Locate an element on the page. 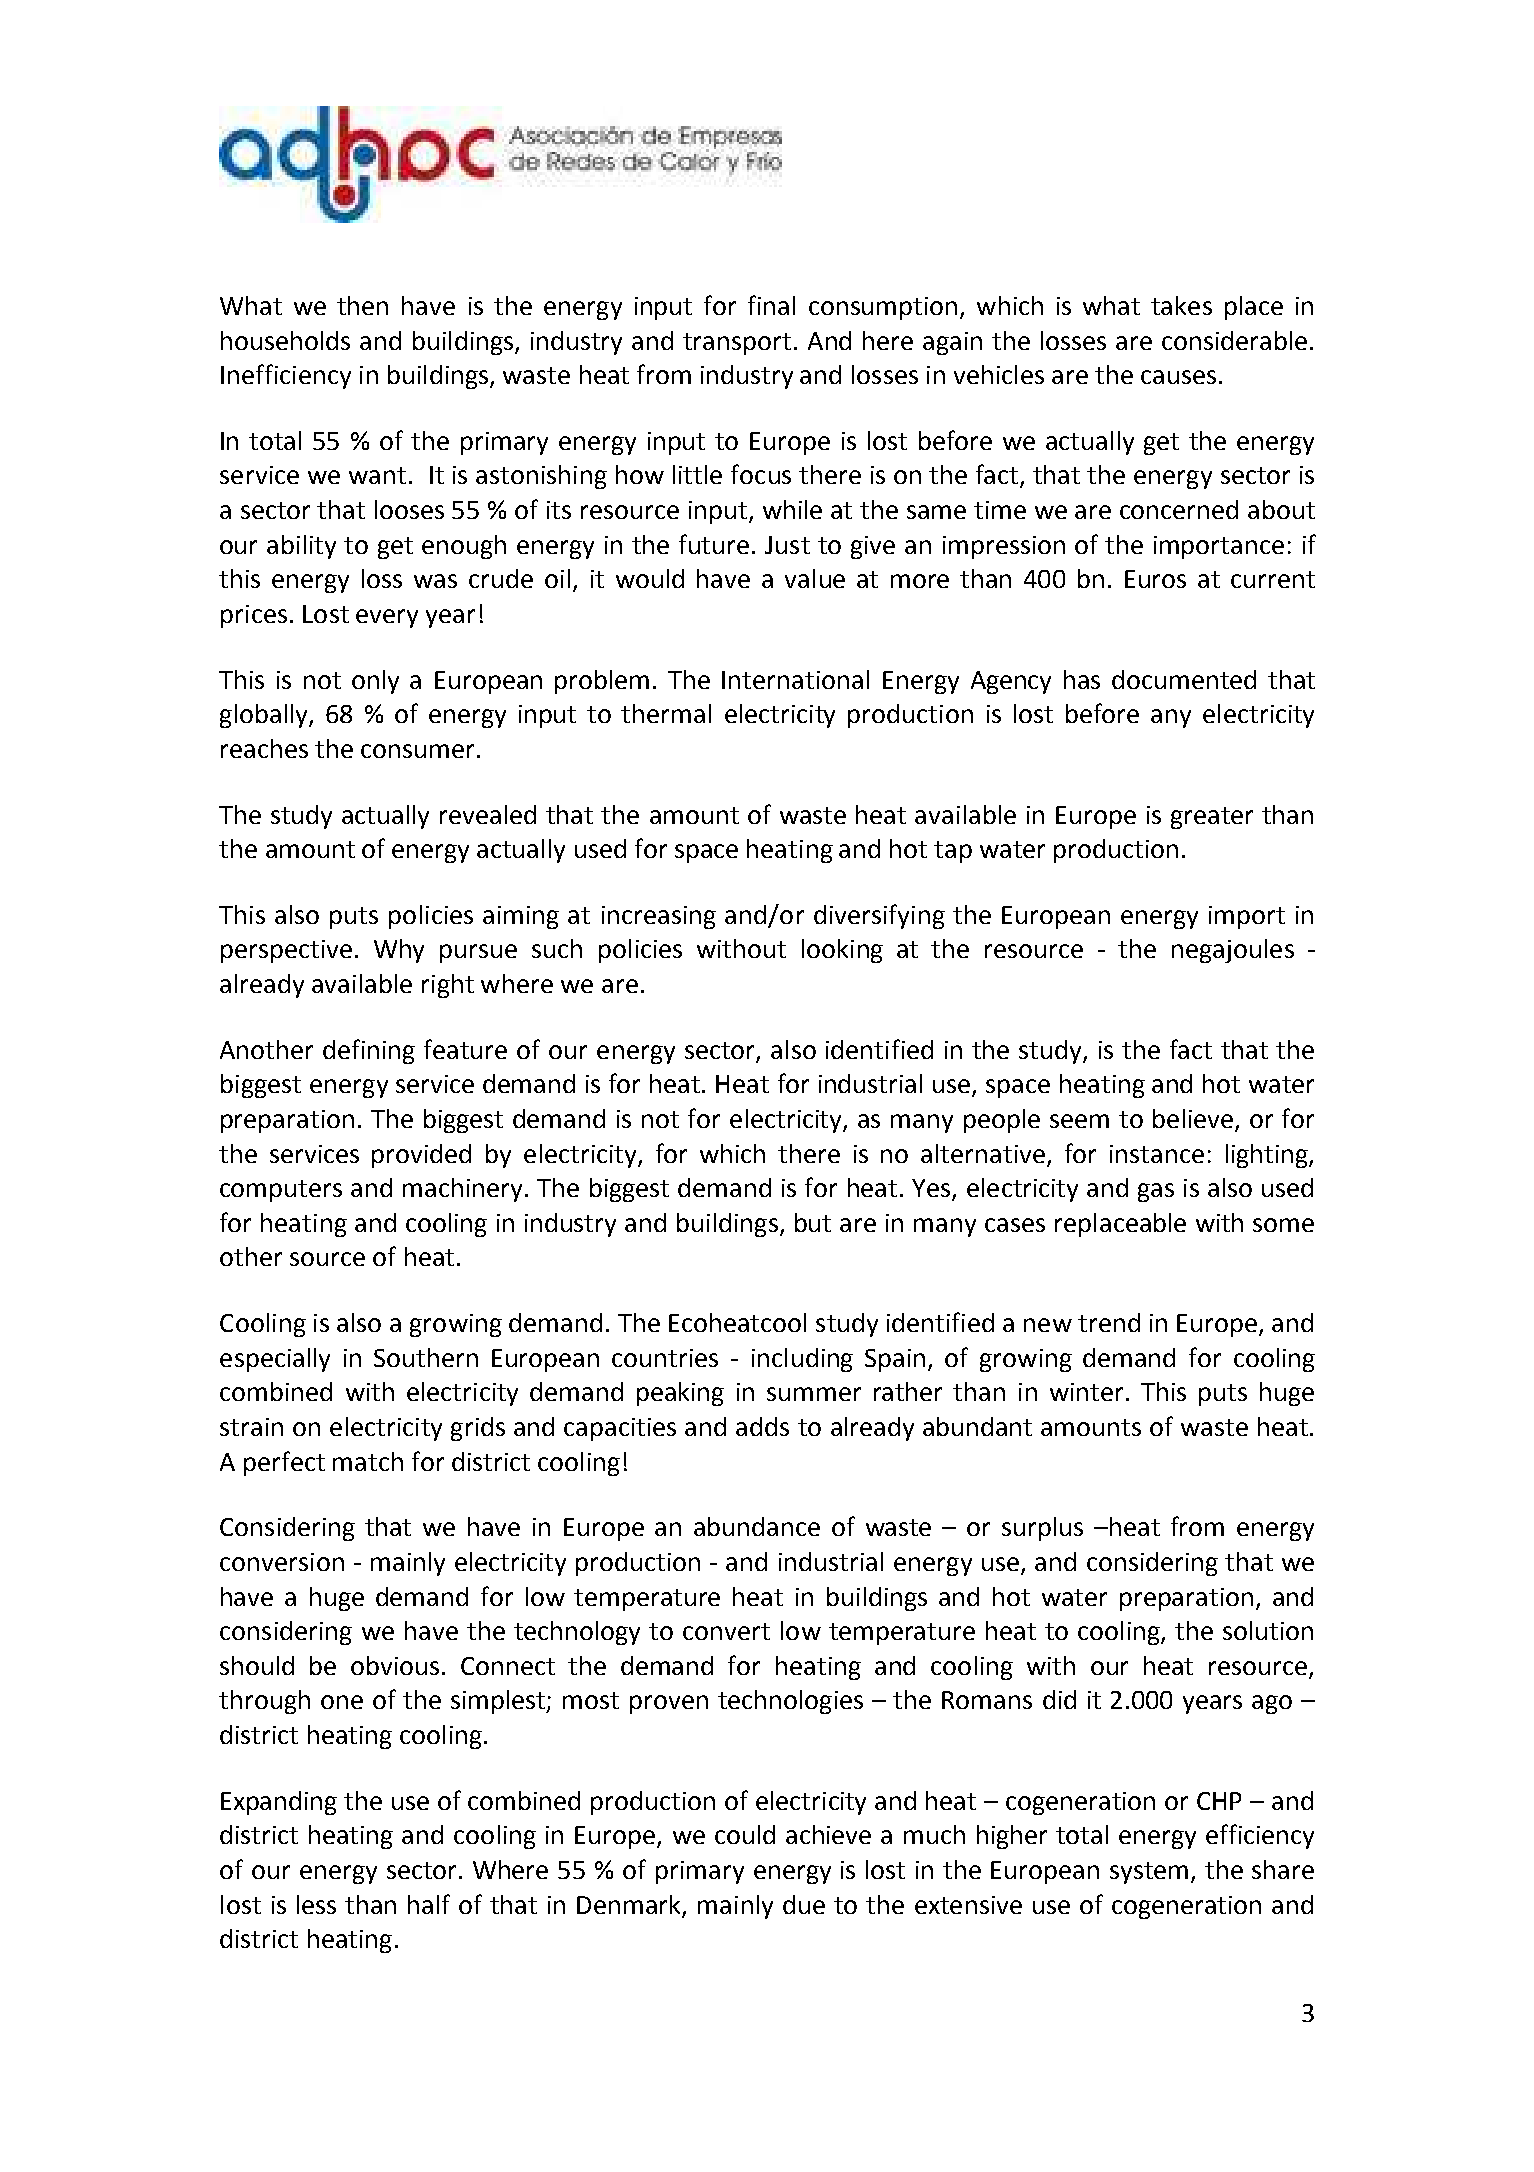  system is located at coordinates (1149, 1873).
